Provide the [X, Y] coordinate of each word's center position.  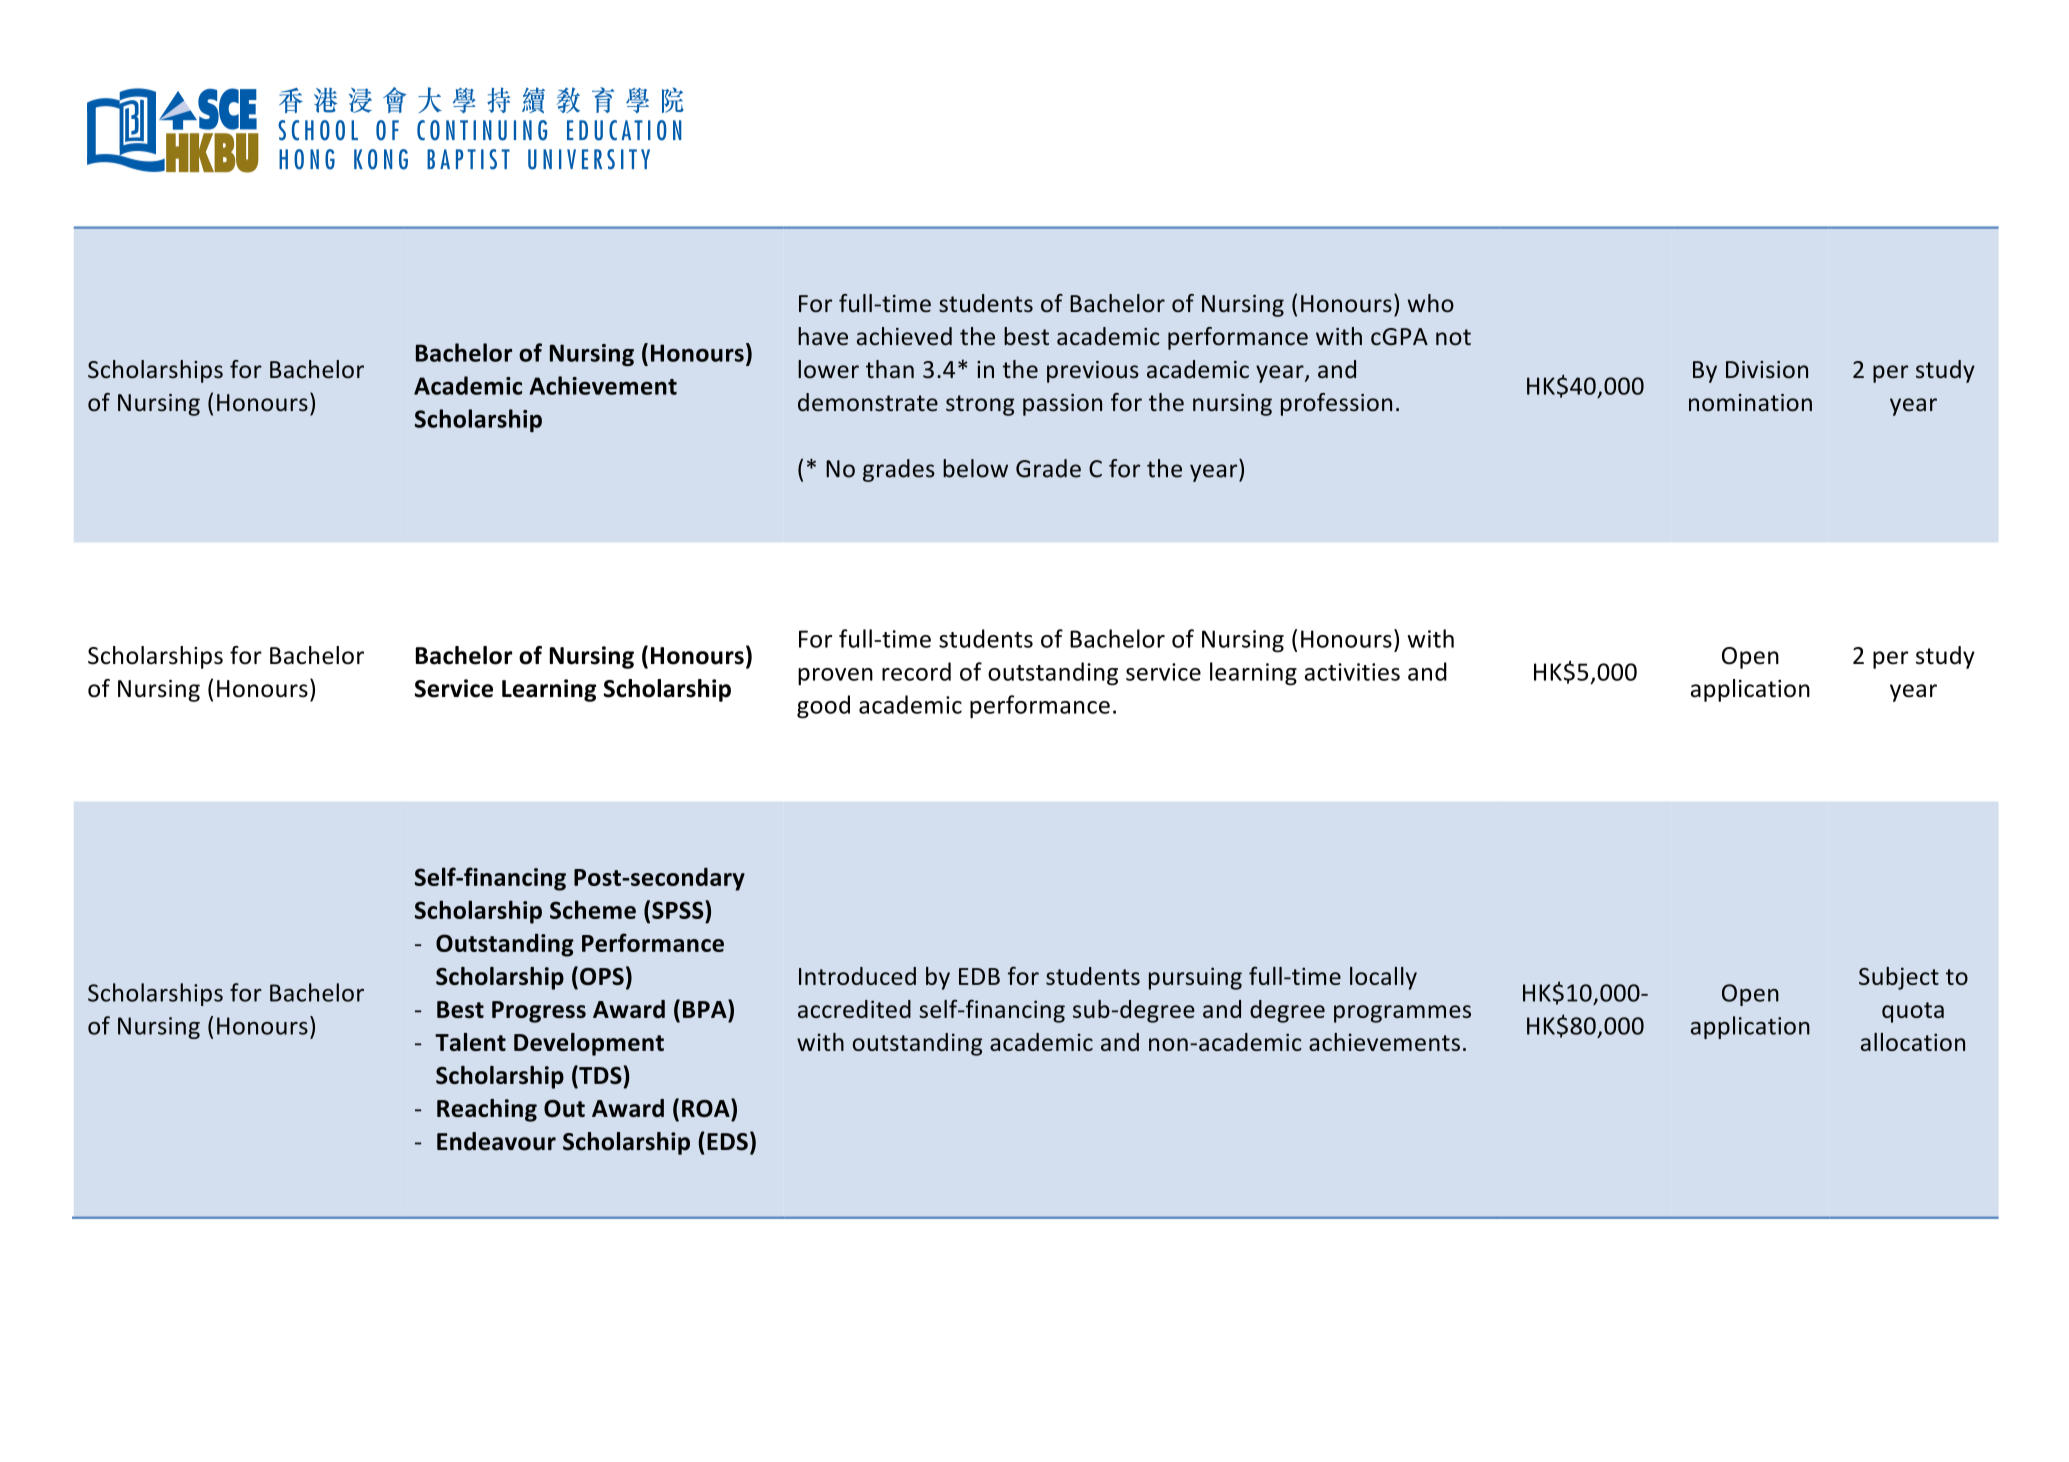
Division [1767, 370]
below [975, 468]
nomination [1750, 403]
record [916, 671]
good [823, 707]
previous [1093, 372]
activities [1352, 672]
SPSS [679, 909]
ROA [707, 1107]
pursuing [1195, 978]
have [823, 336]
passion [1062, 405]
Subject [1899, 978]
